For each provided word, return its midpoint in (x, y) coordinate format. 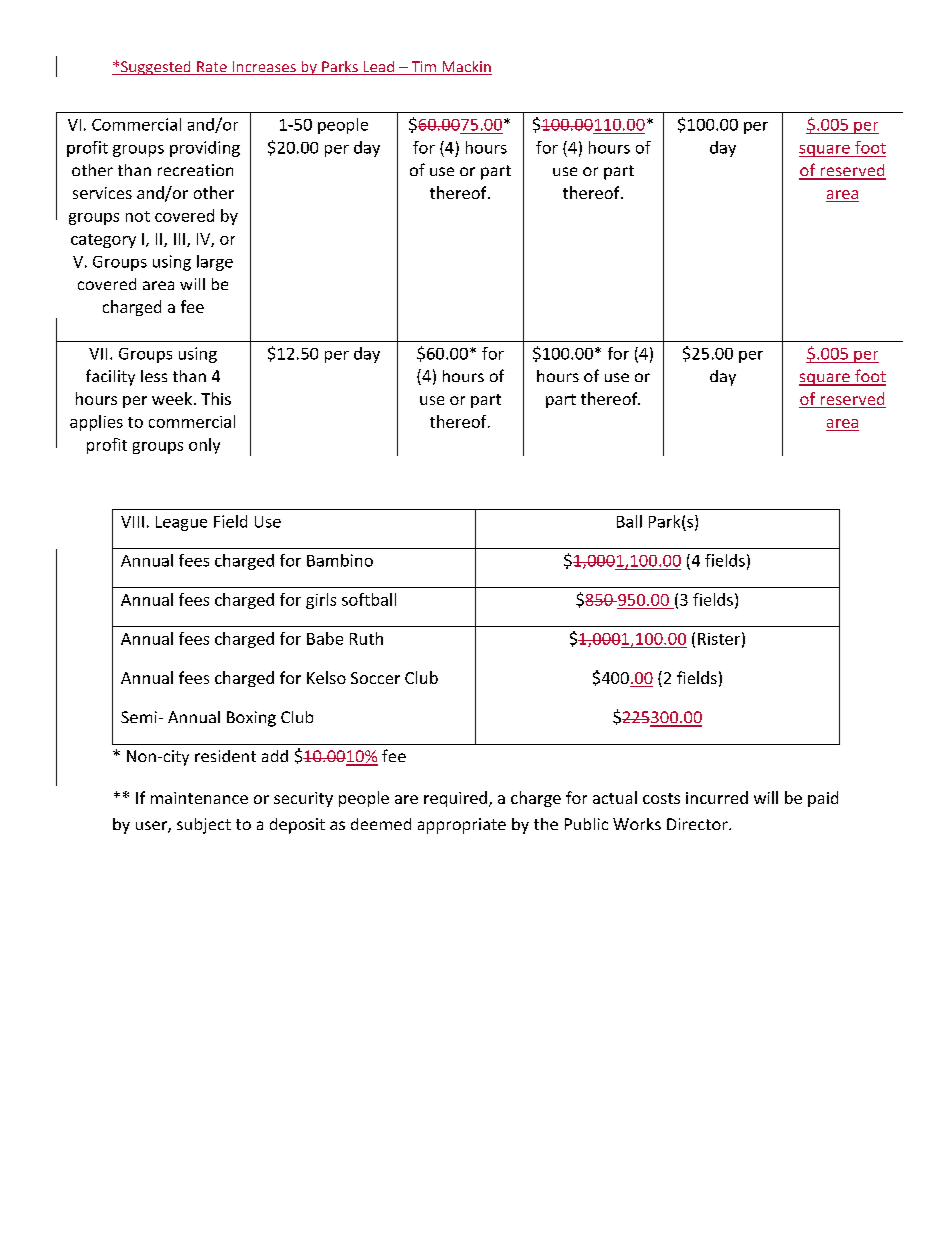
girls (321, 601)
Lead (378, 68)
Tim (424, 68)
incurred (717, 797)
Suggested (156, 68)
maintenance (199, 798)
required (455, 799)
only (204, 446)
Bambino (340, 560)
